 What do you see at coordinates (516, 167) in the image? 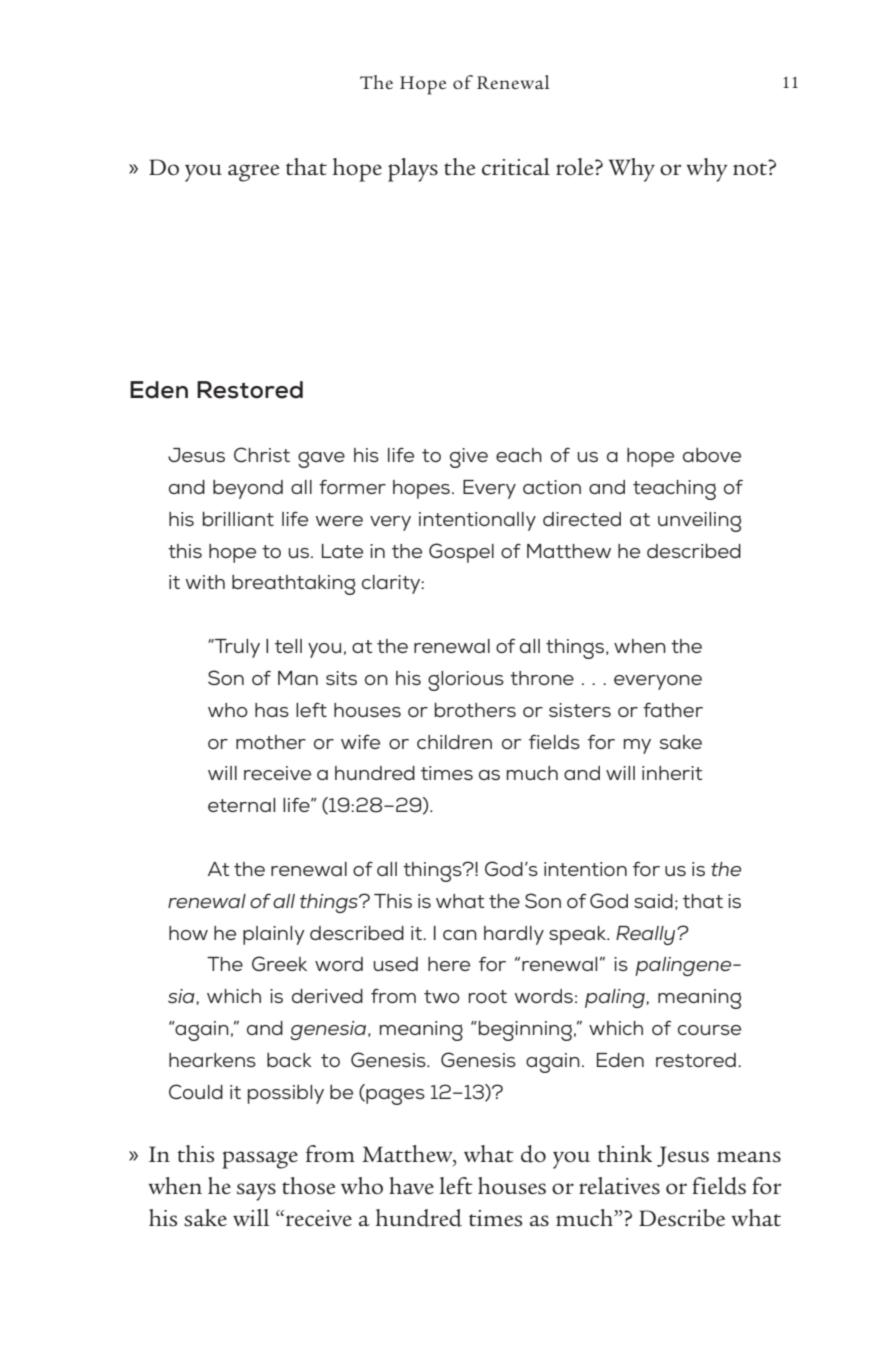
I see `critical` at bounding box center [516, 167].
